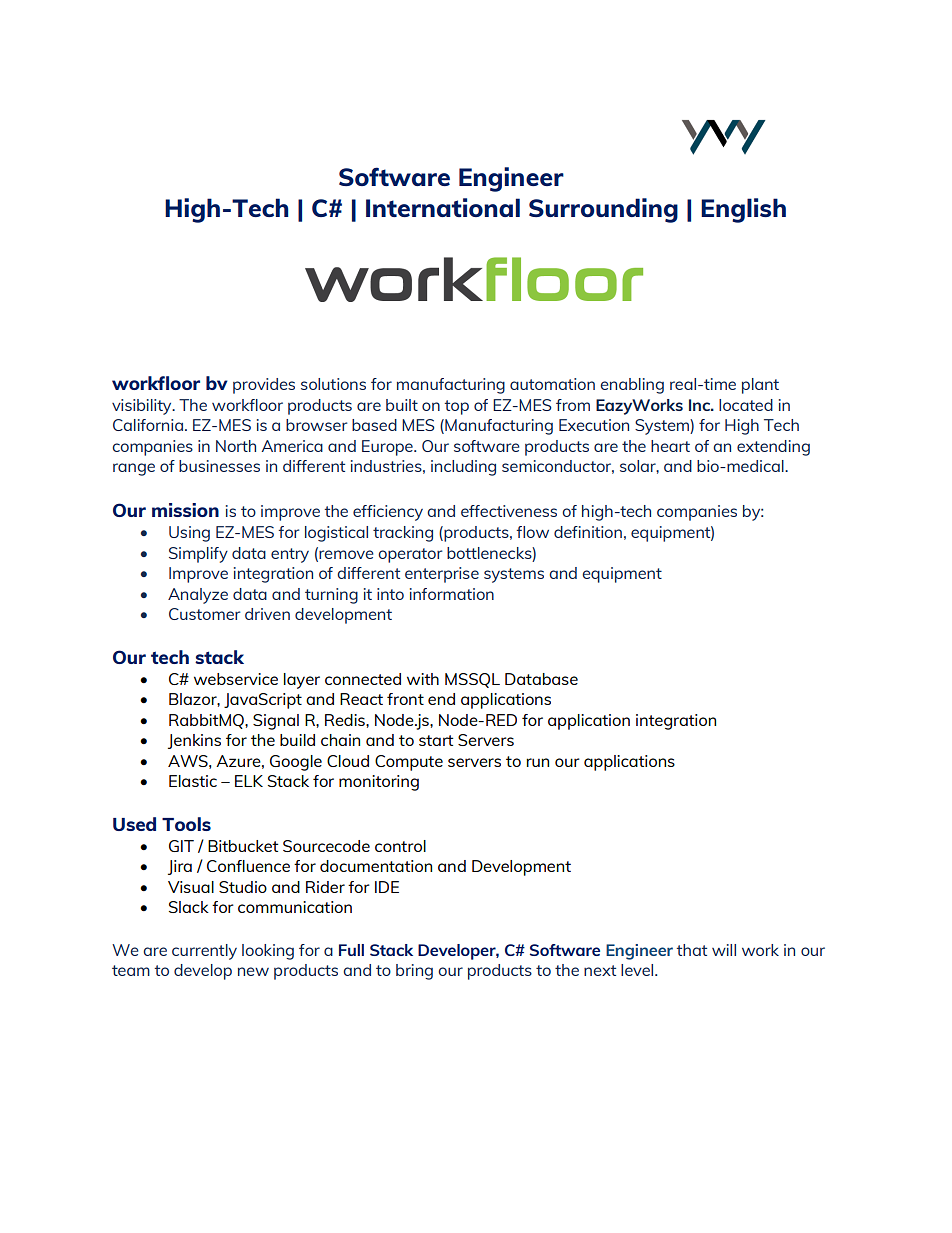  I want to click on English, so click(743, 210).
